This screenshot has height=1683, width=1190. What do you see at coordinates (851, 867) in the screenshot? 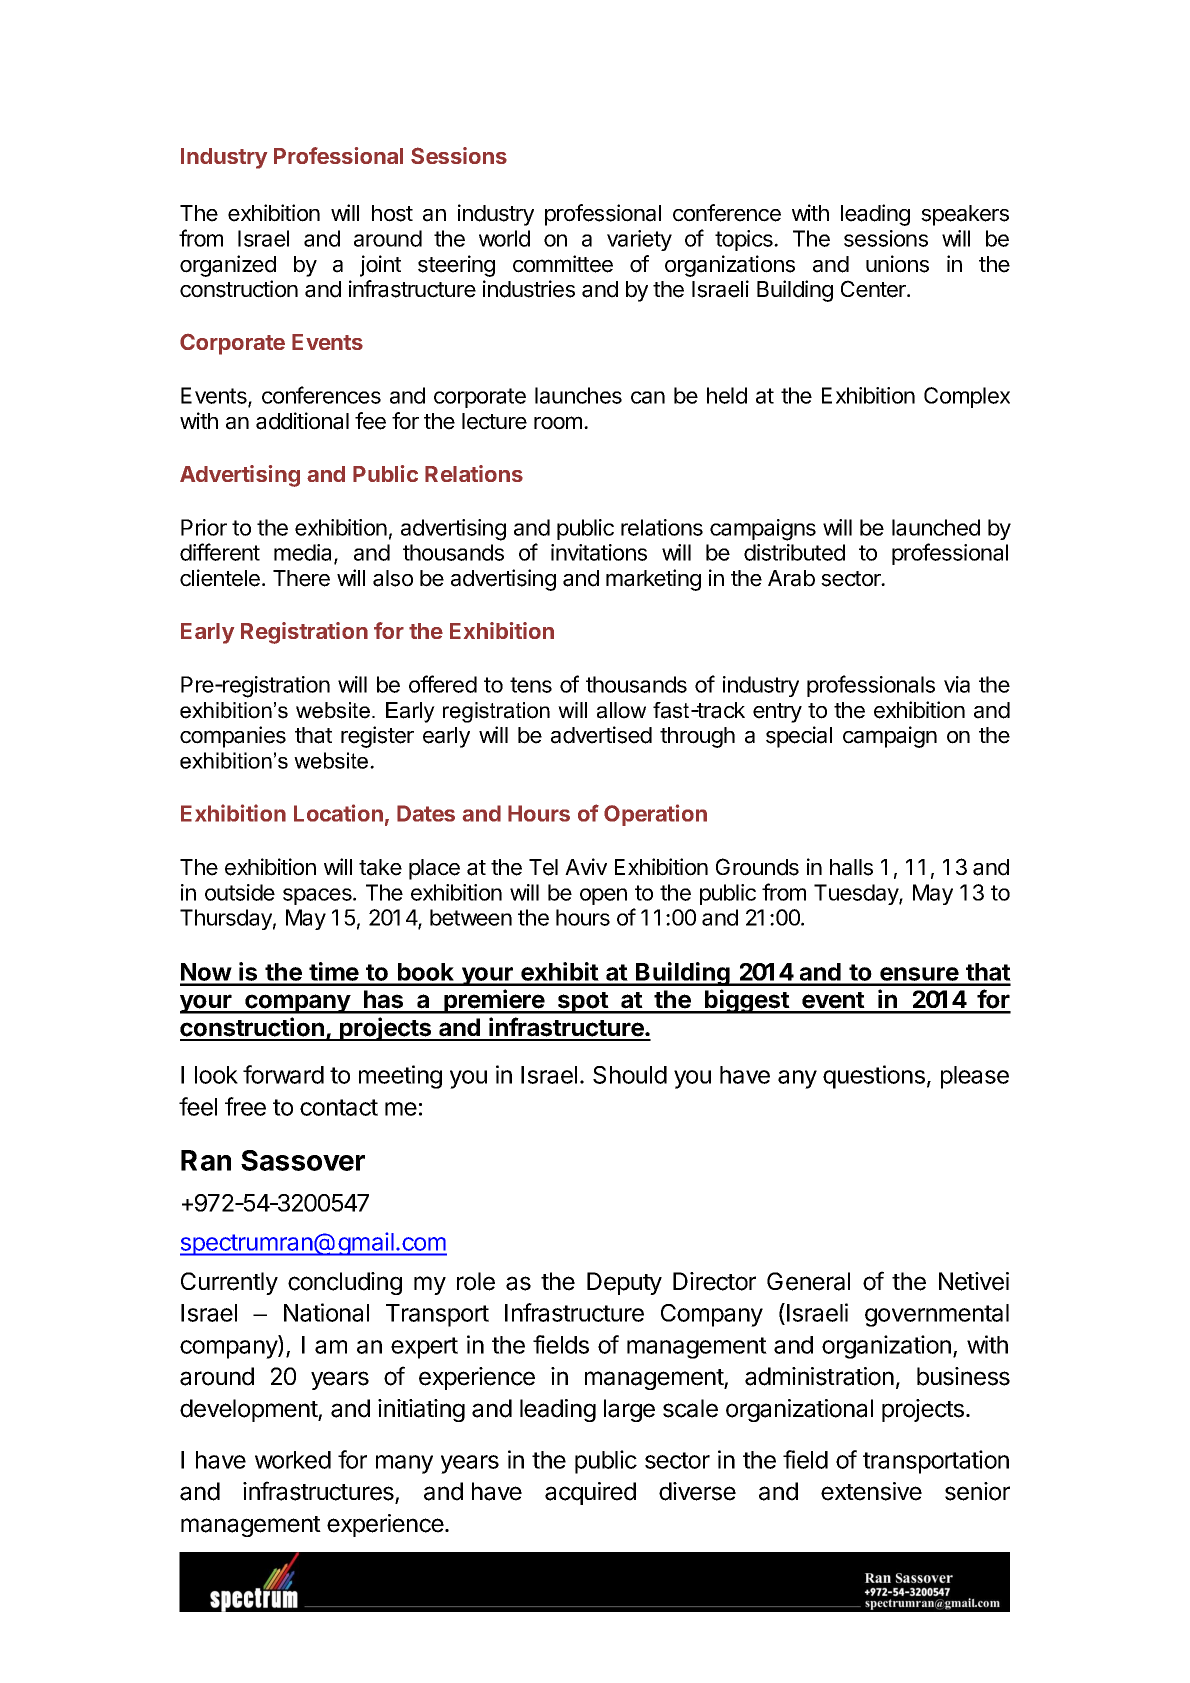
I see `halls` at bounding box center [851, 867].
